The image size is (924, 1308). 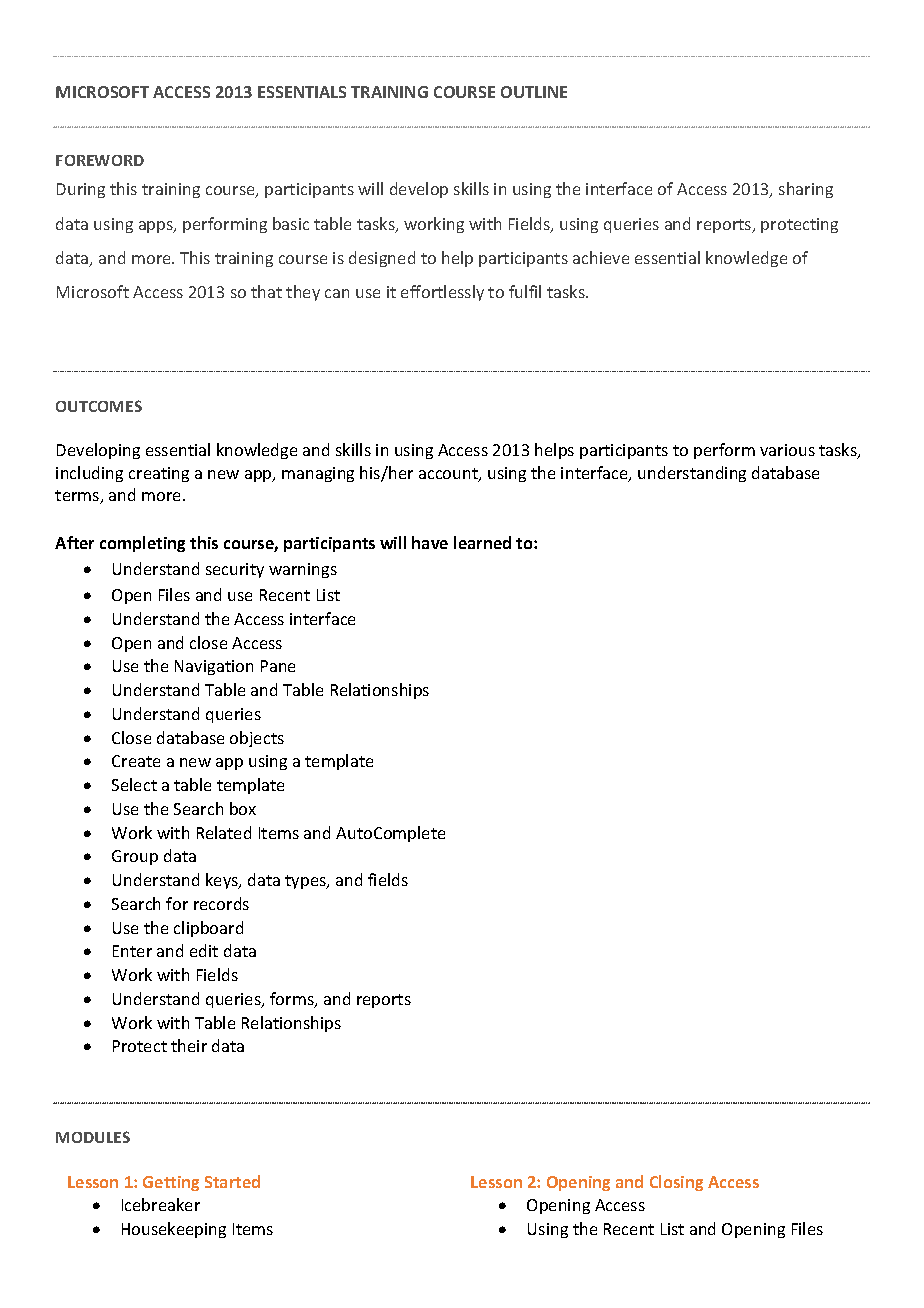 What do you see at coordinates (787, 450) in the page?
I see `various` at bounding box center [787, 450].
